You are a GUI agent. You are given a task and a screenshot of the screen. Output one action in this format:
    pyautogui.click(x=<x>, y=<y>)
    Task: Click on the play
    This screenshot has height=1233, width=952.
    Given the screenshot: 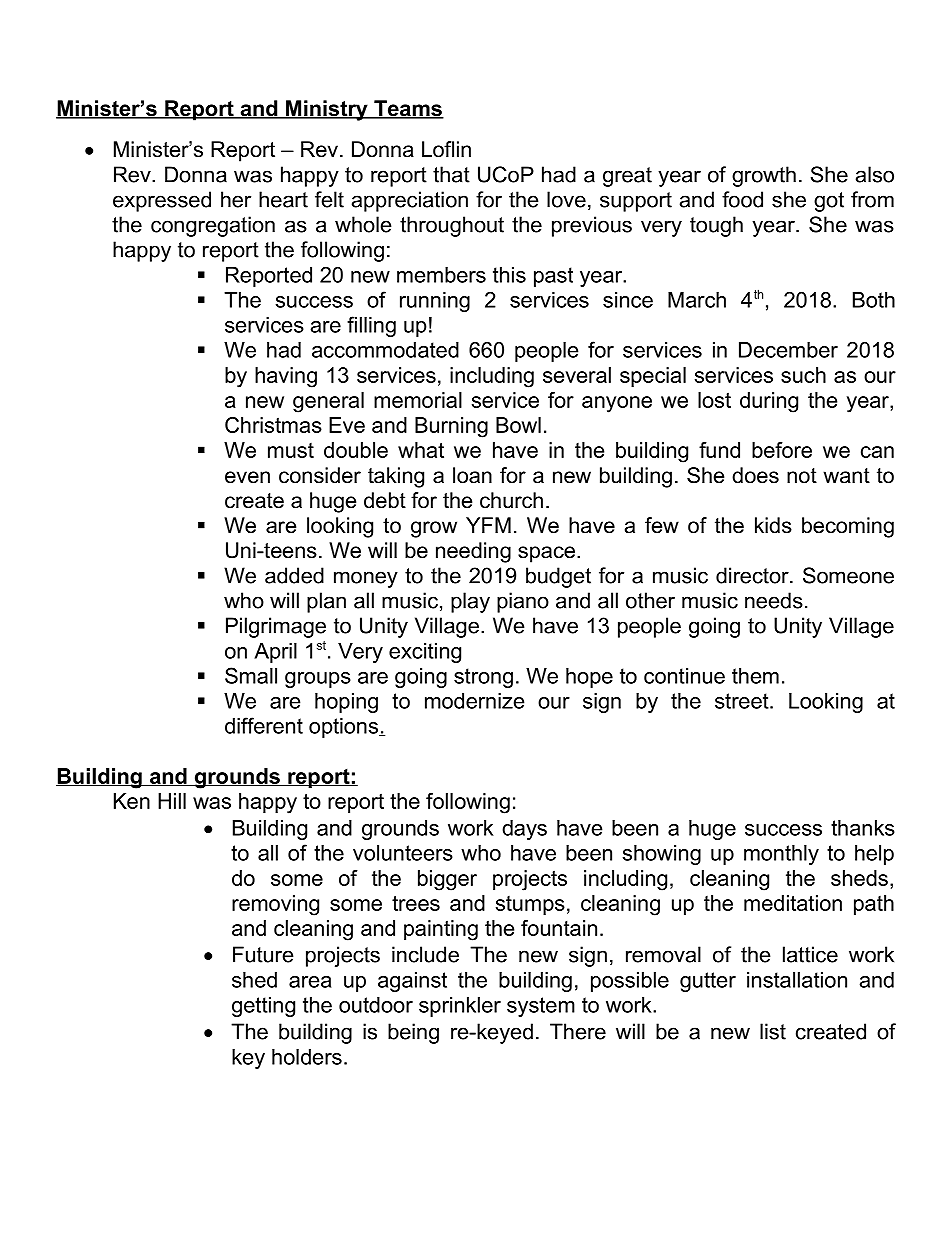 What is the action you would take?
    pyautogui.click(x=470, y=602)
